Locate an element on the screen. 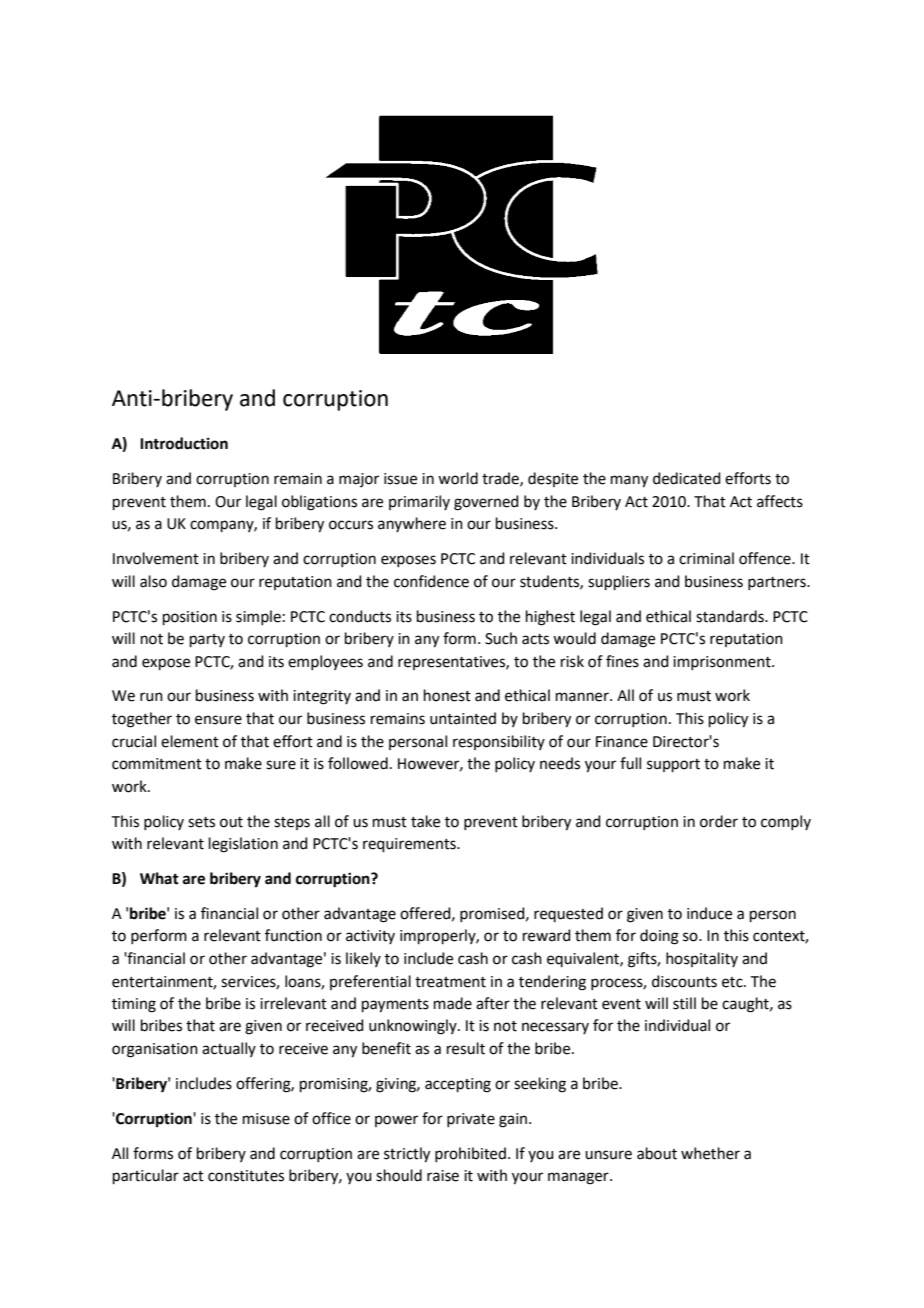 The image size is (924, 1308). actually is located at coordinates (229, 1049).
